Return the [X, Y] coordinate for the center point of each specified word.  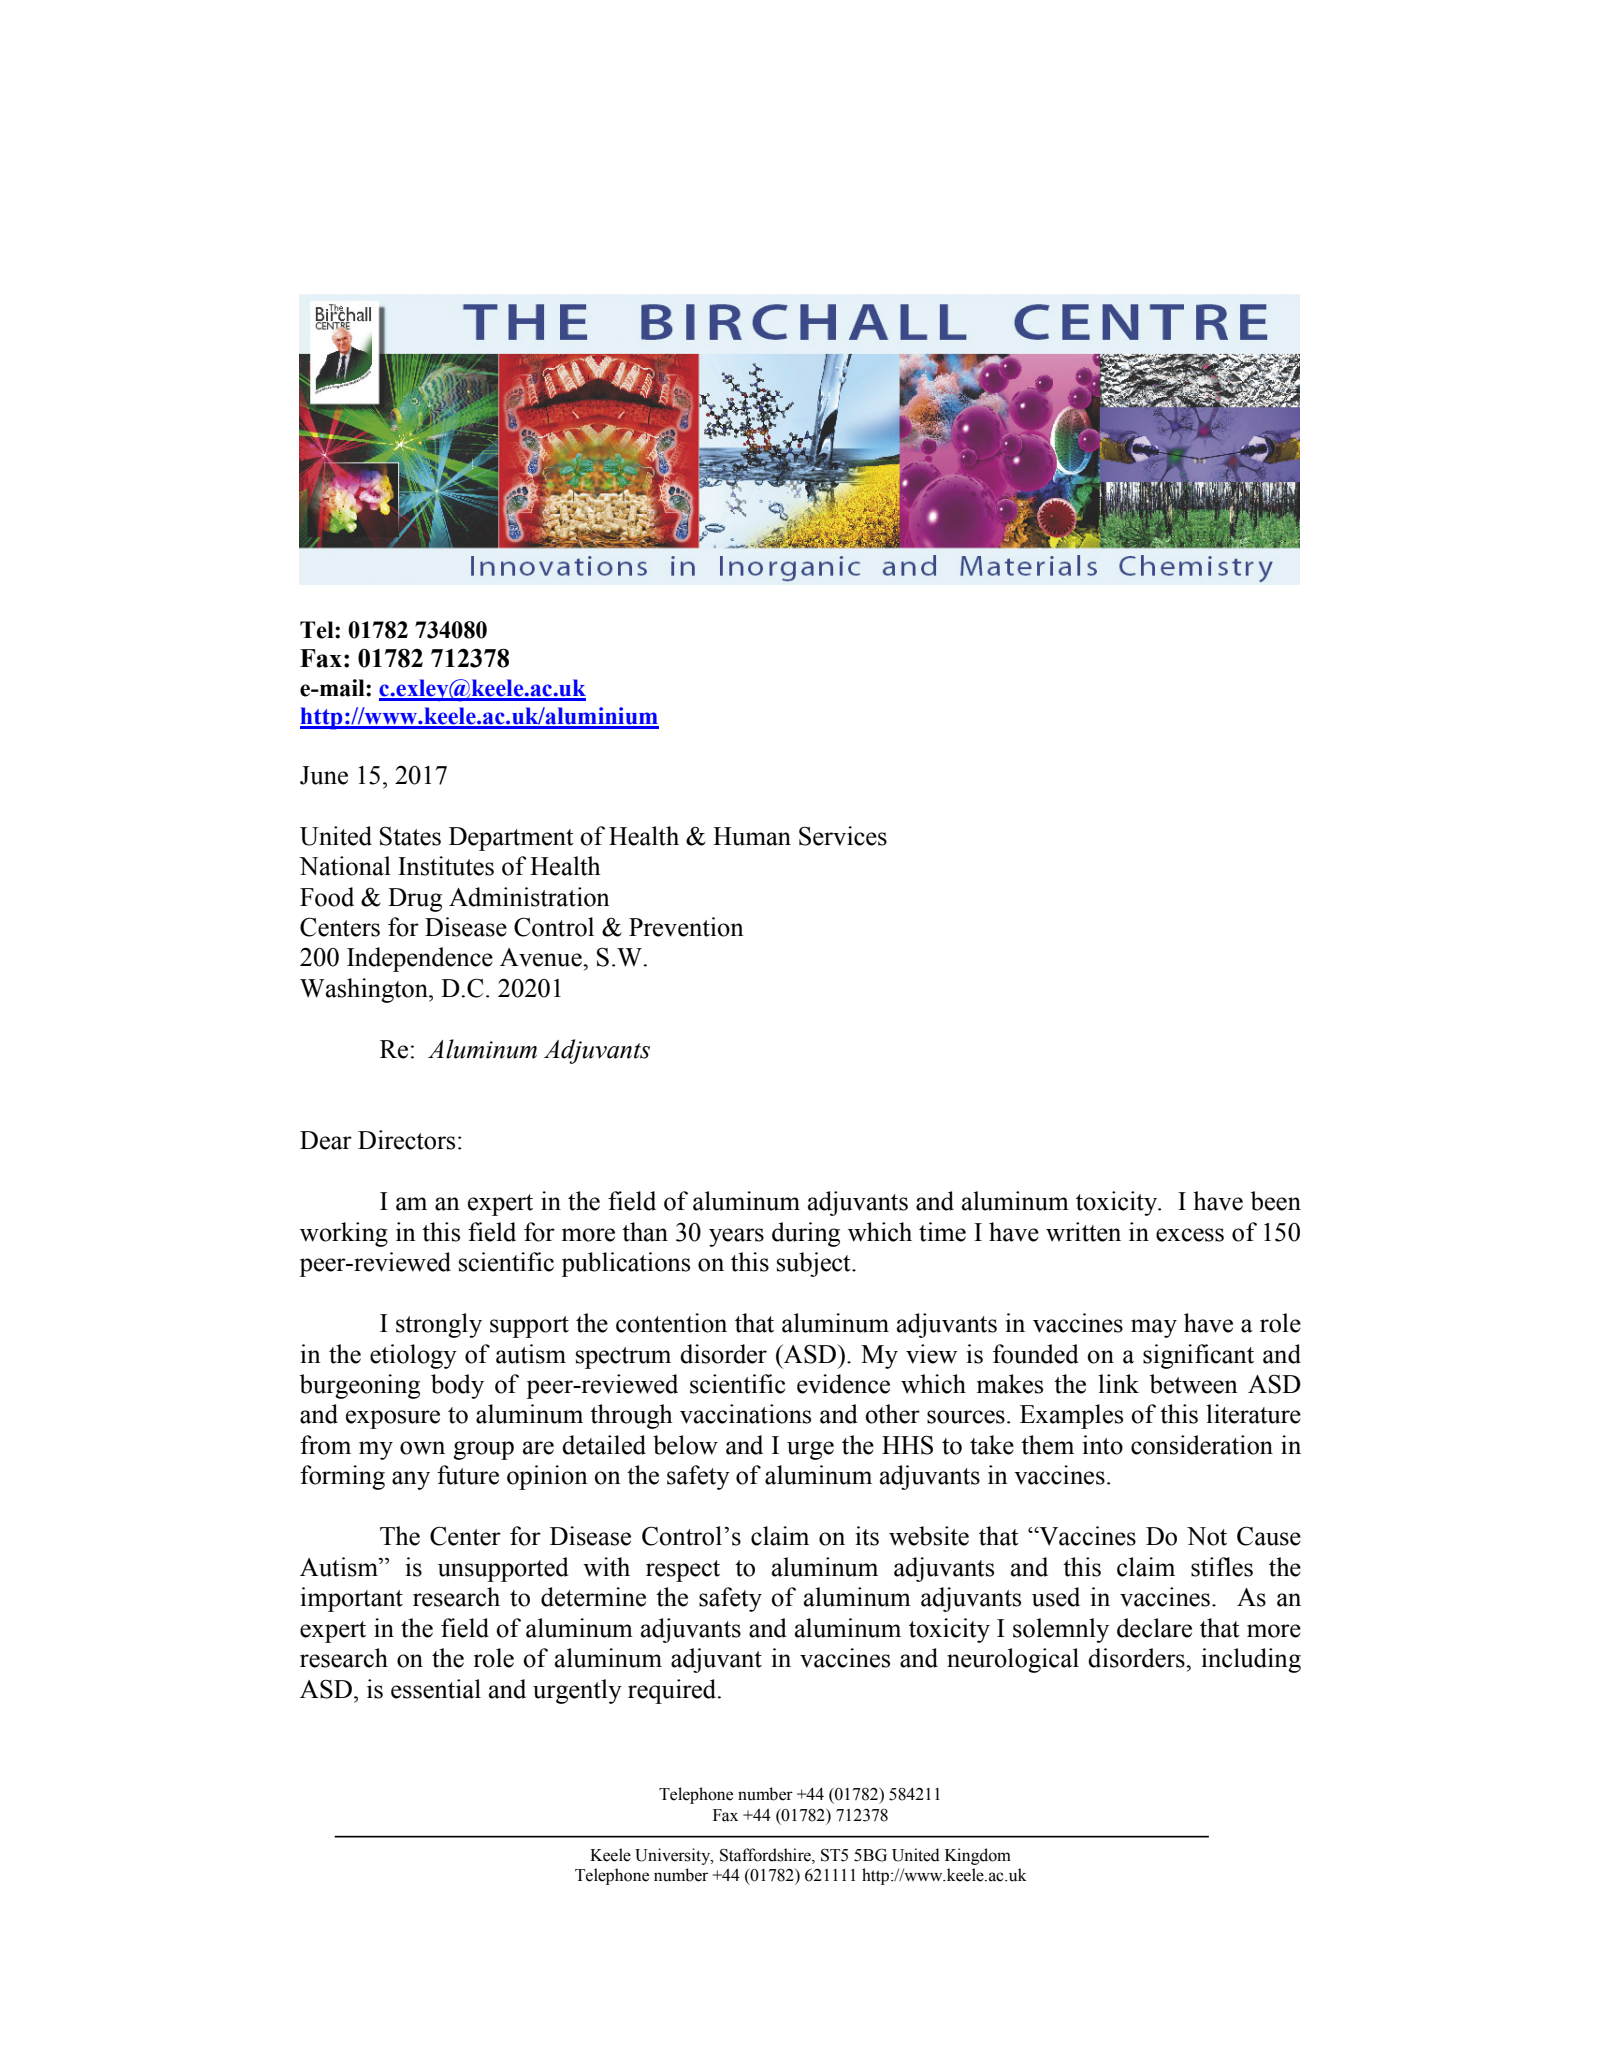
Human [752, 836]
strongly [439, 1325]
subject [815, 1264]
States [410, 836]
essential [436, 1689]
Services [843, 836]
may [1154, 1328]
